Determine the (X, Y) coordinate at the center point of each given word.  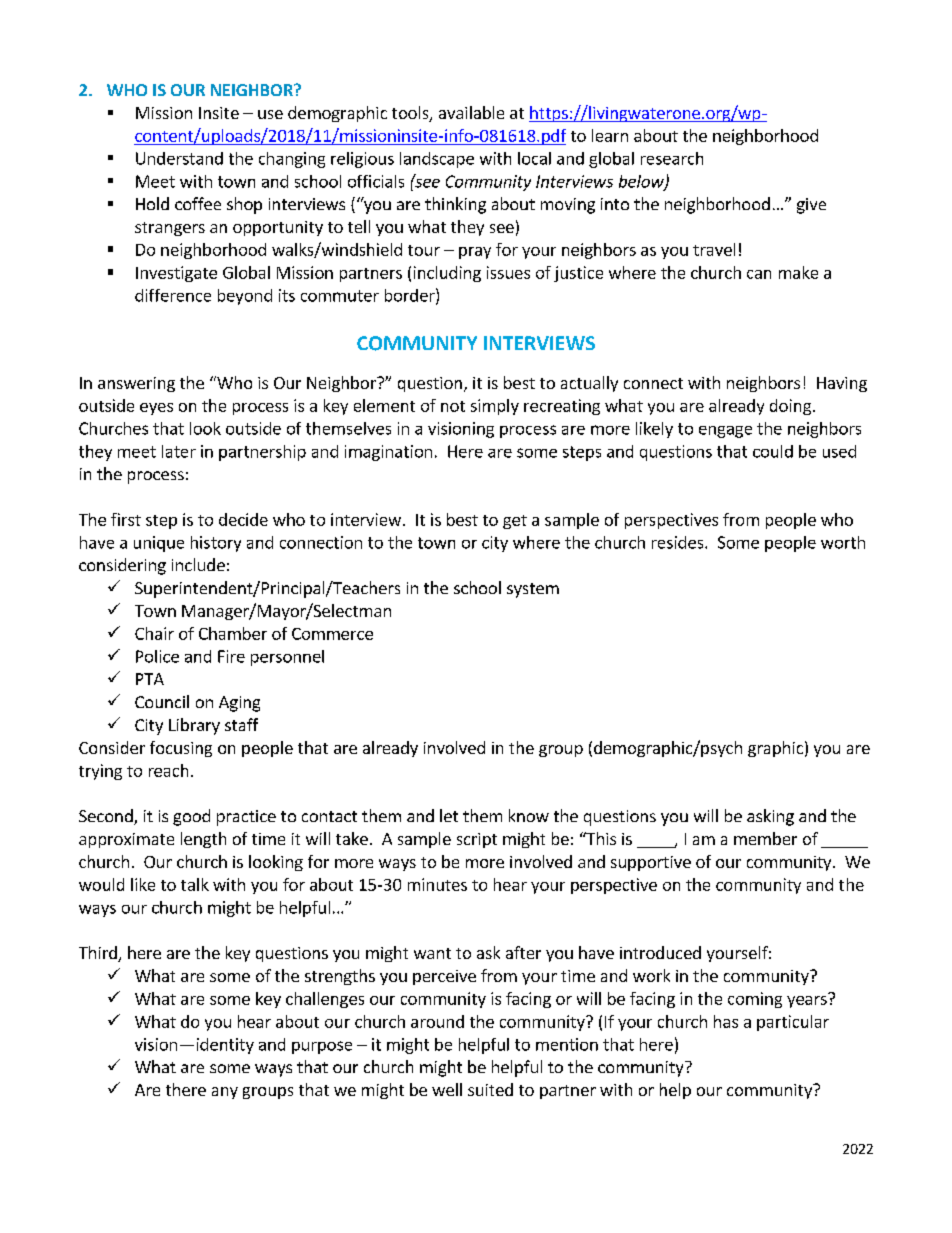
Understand (179, 158)
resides (679, 542)
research (672, 158)
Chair (154, 633)
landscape (437, 160)
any (225, 1093)
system (533, 590)
